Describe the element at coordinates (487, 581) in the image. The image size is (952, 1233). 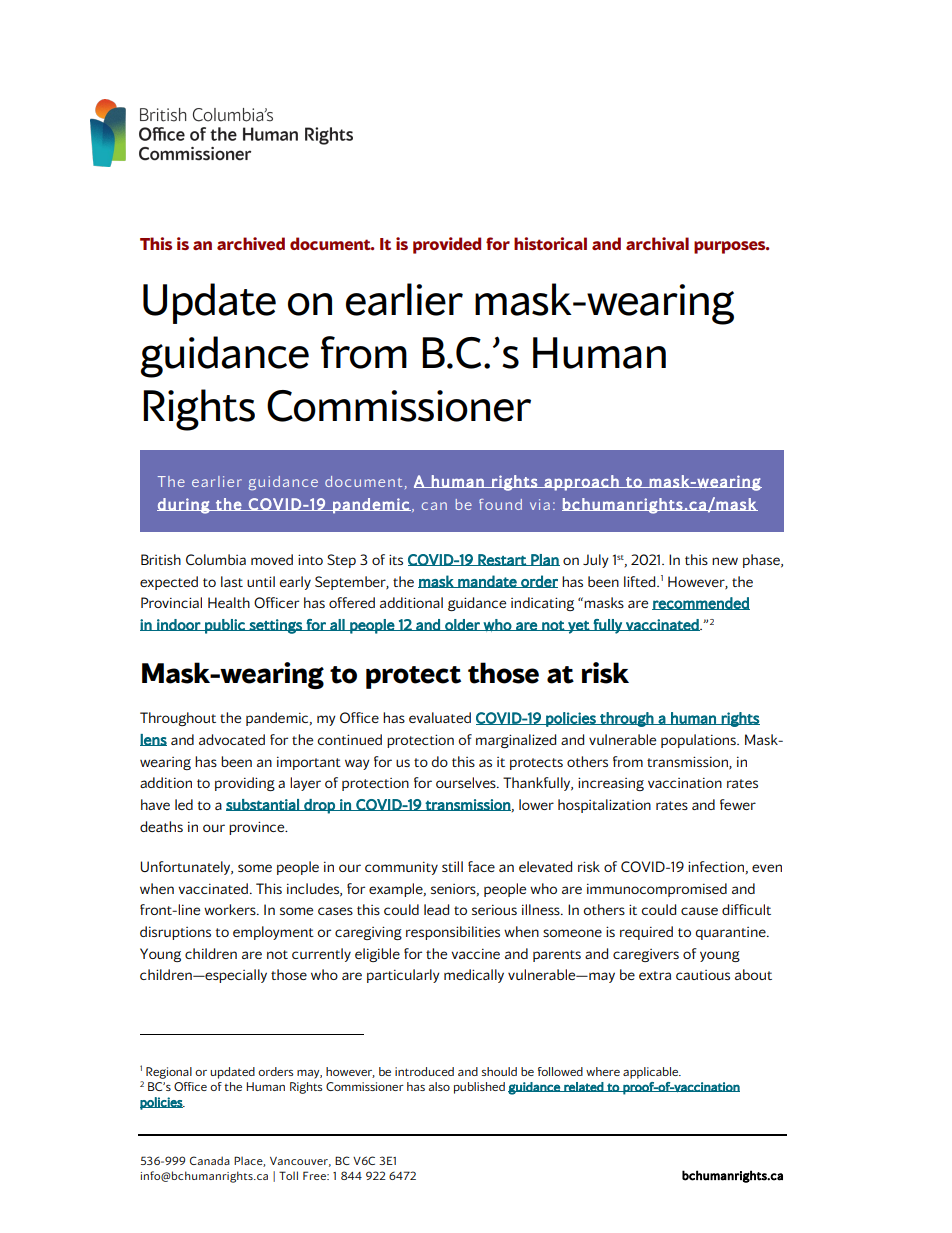
I see `mandate` at that location.
